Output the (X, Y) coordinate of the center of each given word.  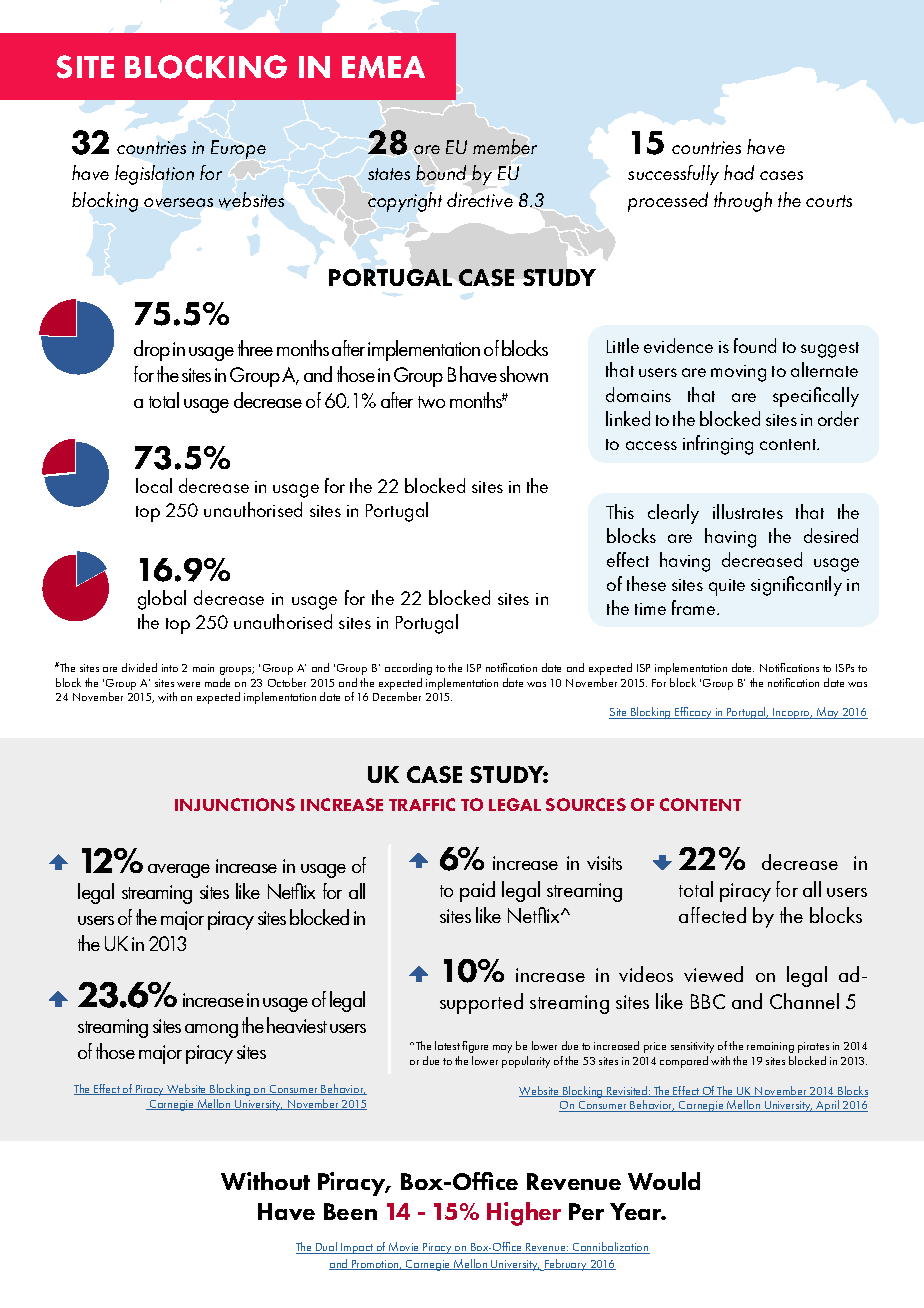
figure (475, 1047)
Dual (326, 1248)
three (255, 348)
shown (524, 374)
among (211, 1031)
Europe (238, 149)
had (739, 172)
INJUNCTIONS (235, 804)
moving (738, 373)
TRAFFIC (422, 804)
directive (480, 199)
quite (727, 587)
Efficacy (693, 713)
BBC (708, 1001)
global (162, 600)
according (408, 669)
